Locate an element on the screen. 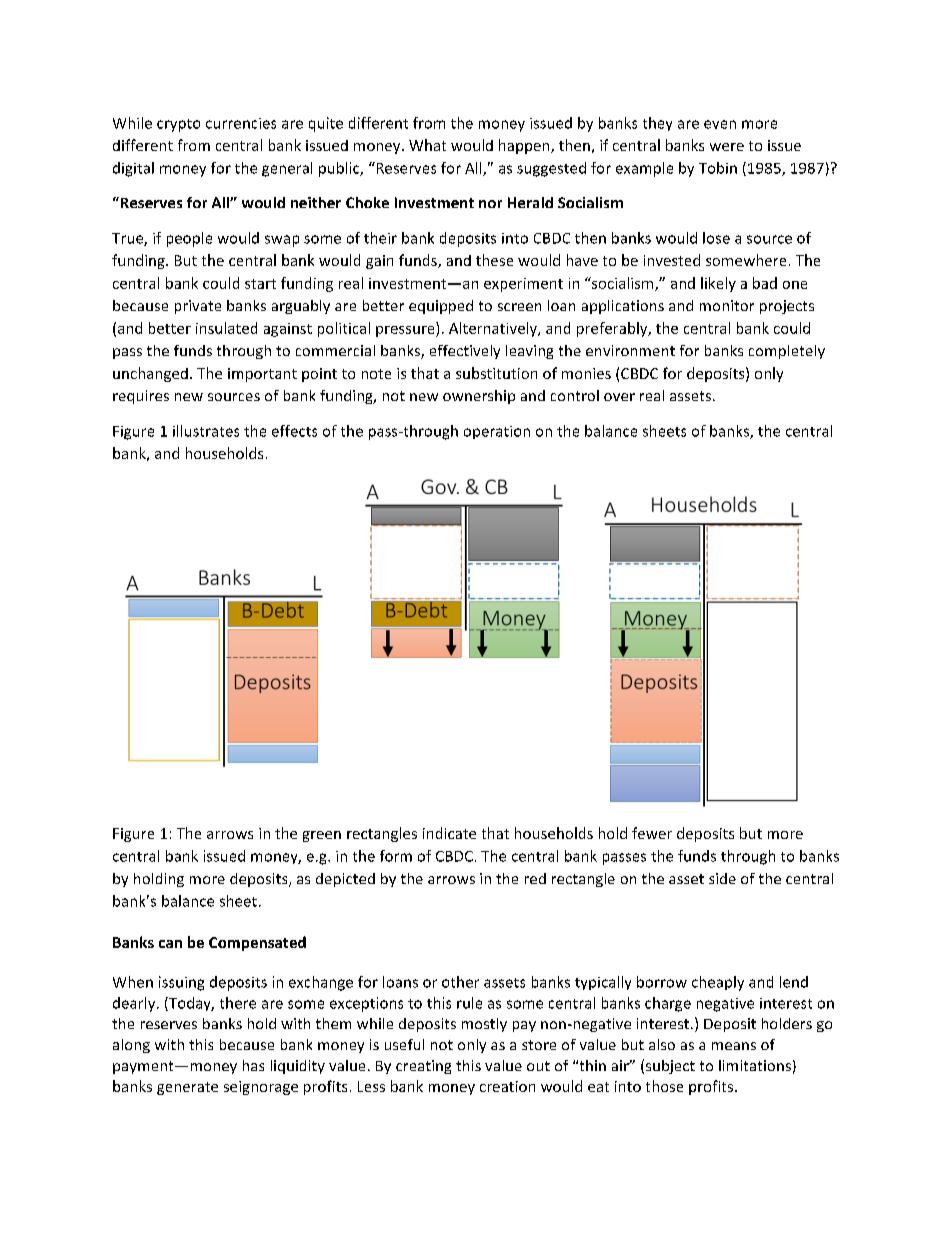  has is located at coordinates (253, 1065).
